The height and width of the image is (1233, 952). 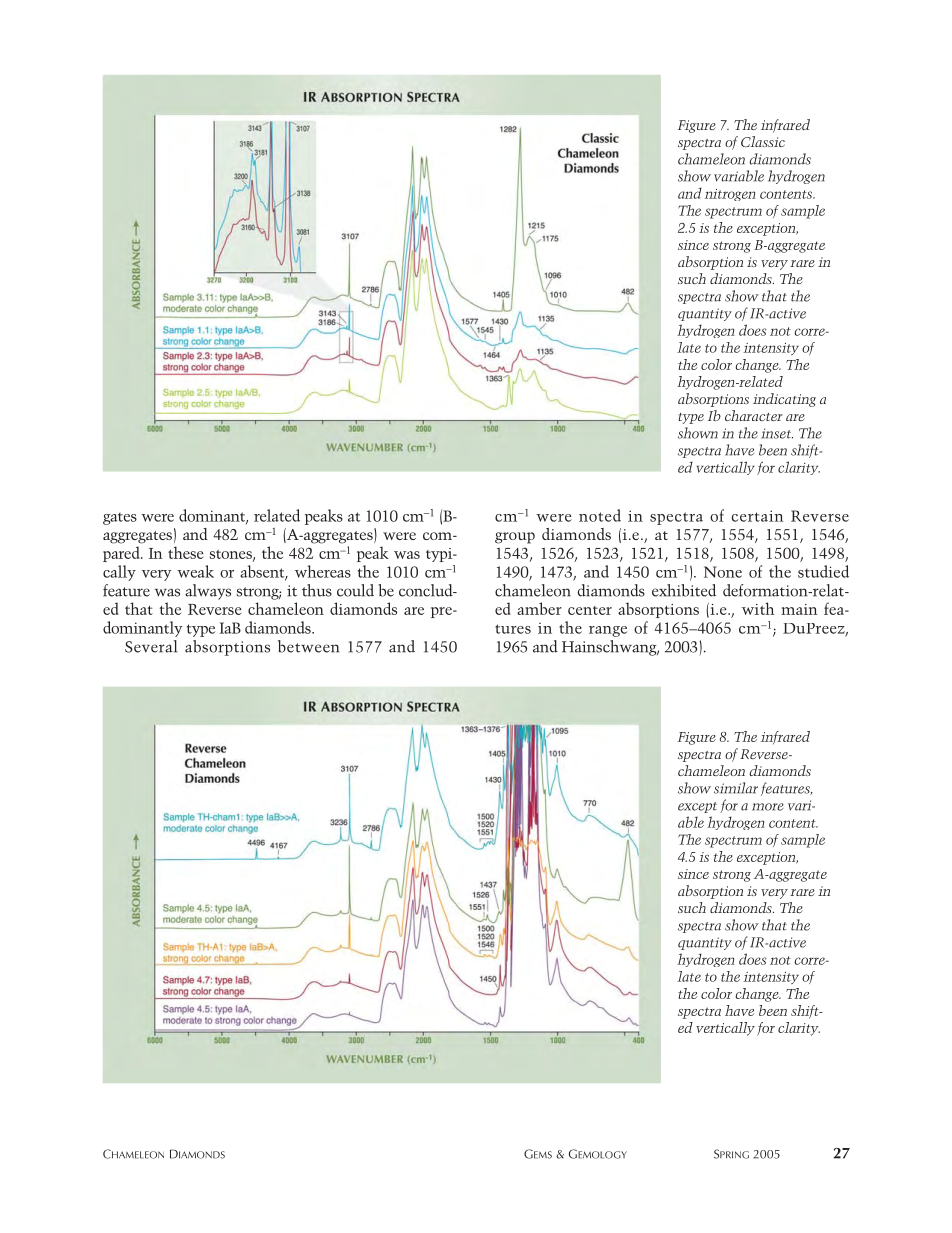 I want to click on between, so click(x=308, y=646).
